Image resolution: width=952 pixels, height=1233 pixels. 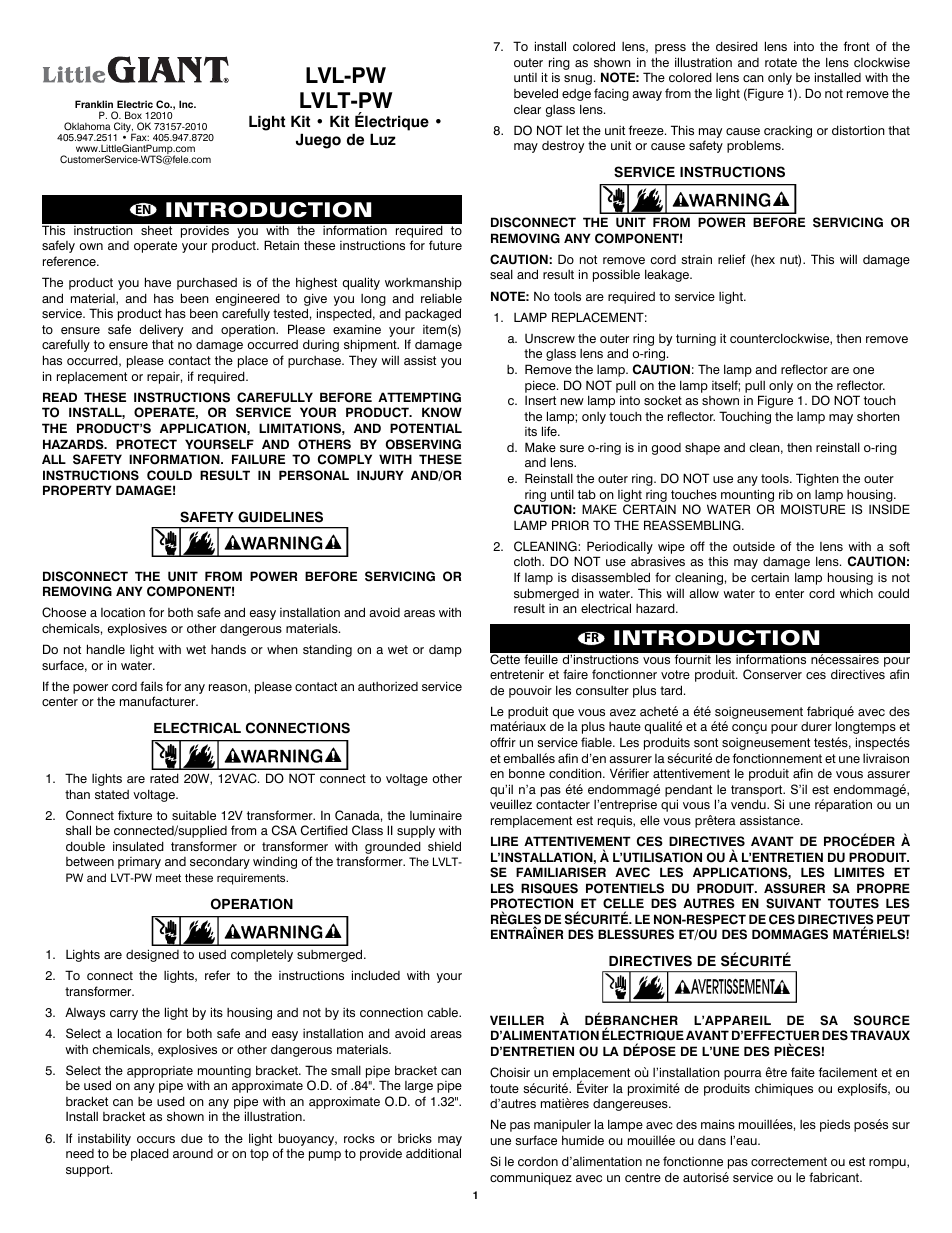 I want to click on bonne, so click(x=527, y=773).
